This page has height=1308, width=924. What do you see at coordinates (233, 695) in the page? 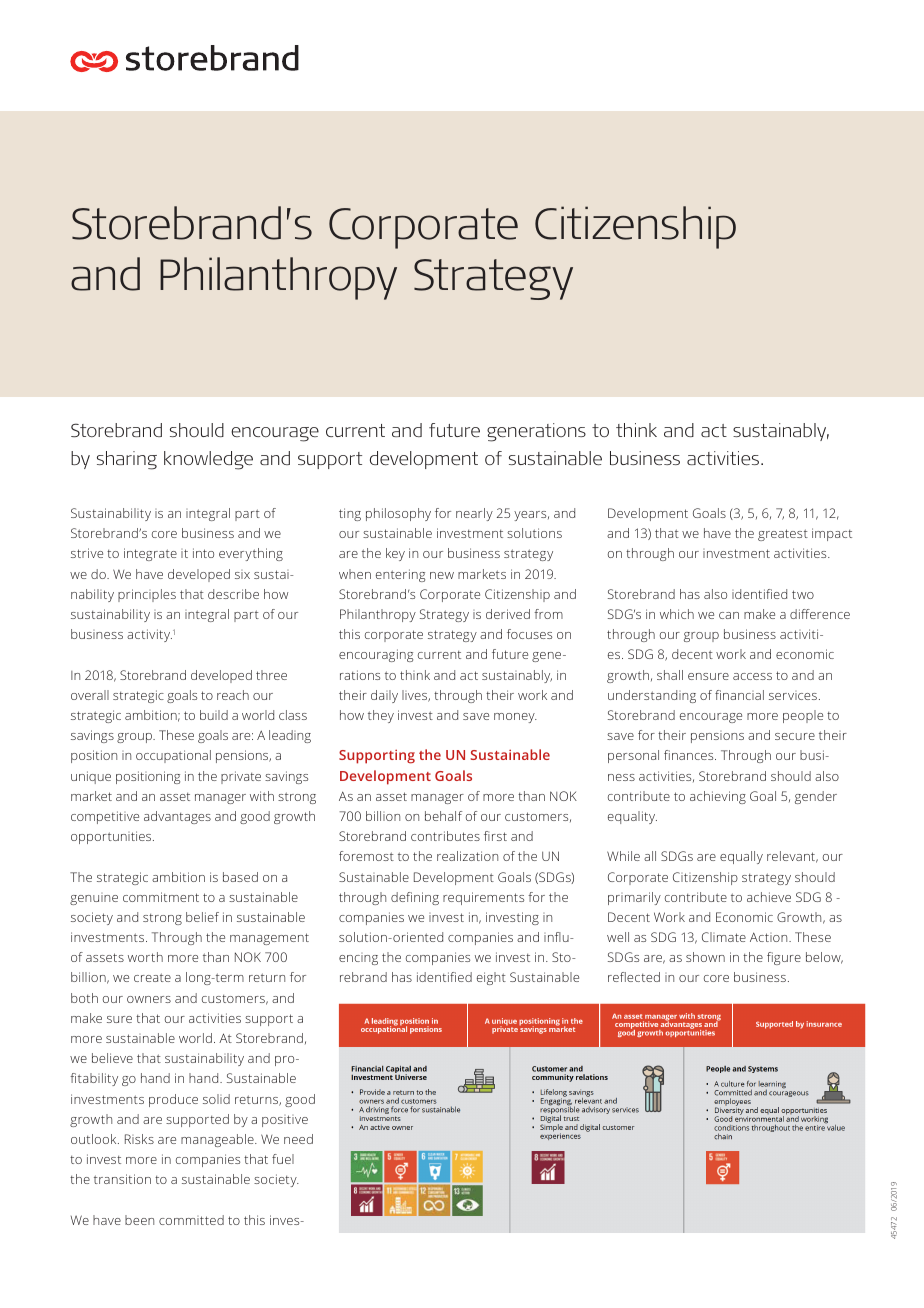
I see `reach` at bounding box center [233, 695].
